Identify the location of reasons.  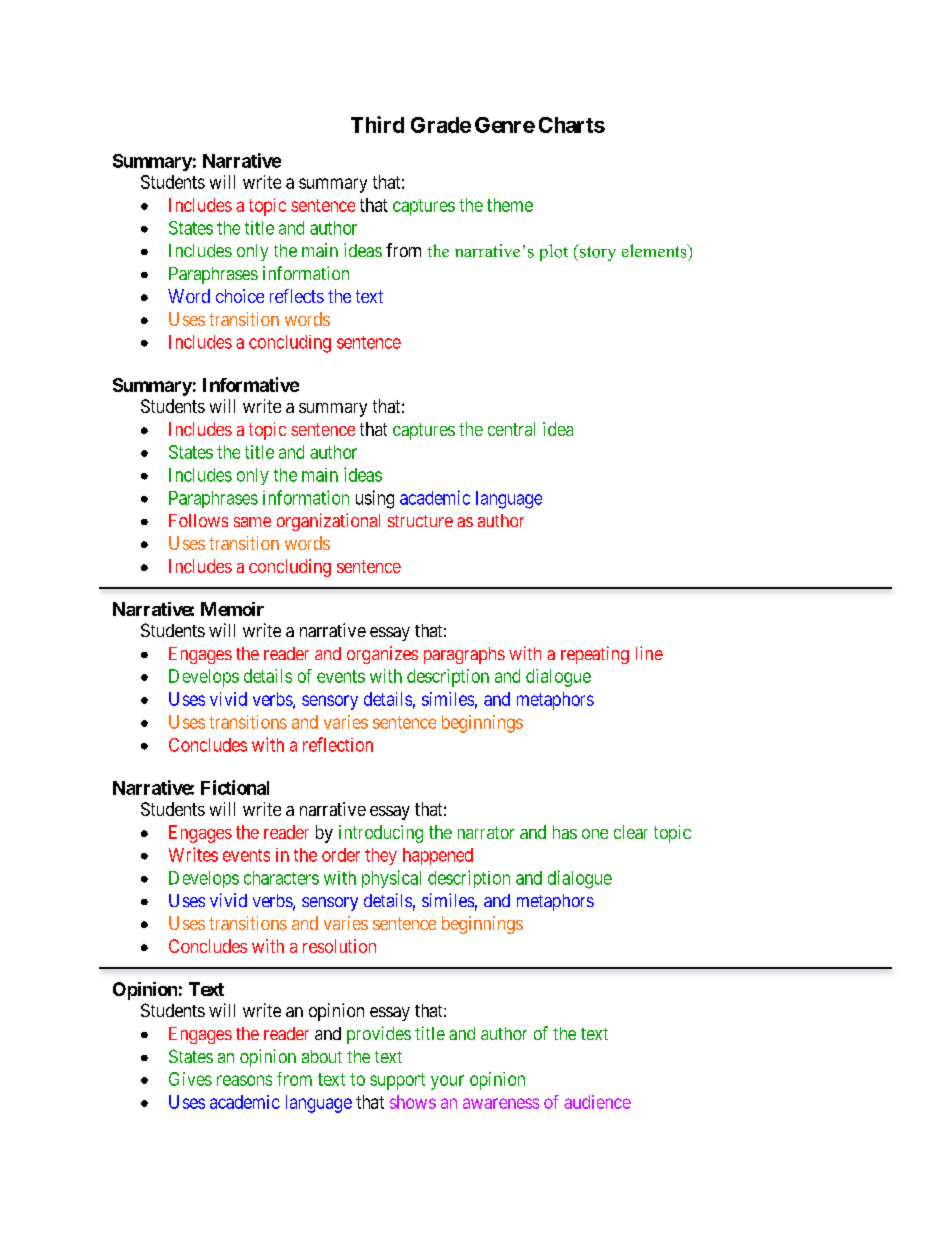
(244, 1080).
